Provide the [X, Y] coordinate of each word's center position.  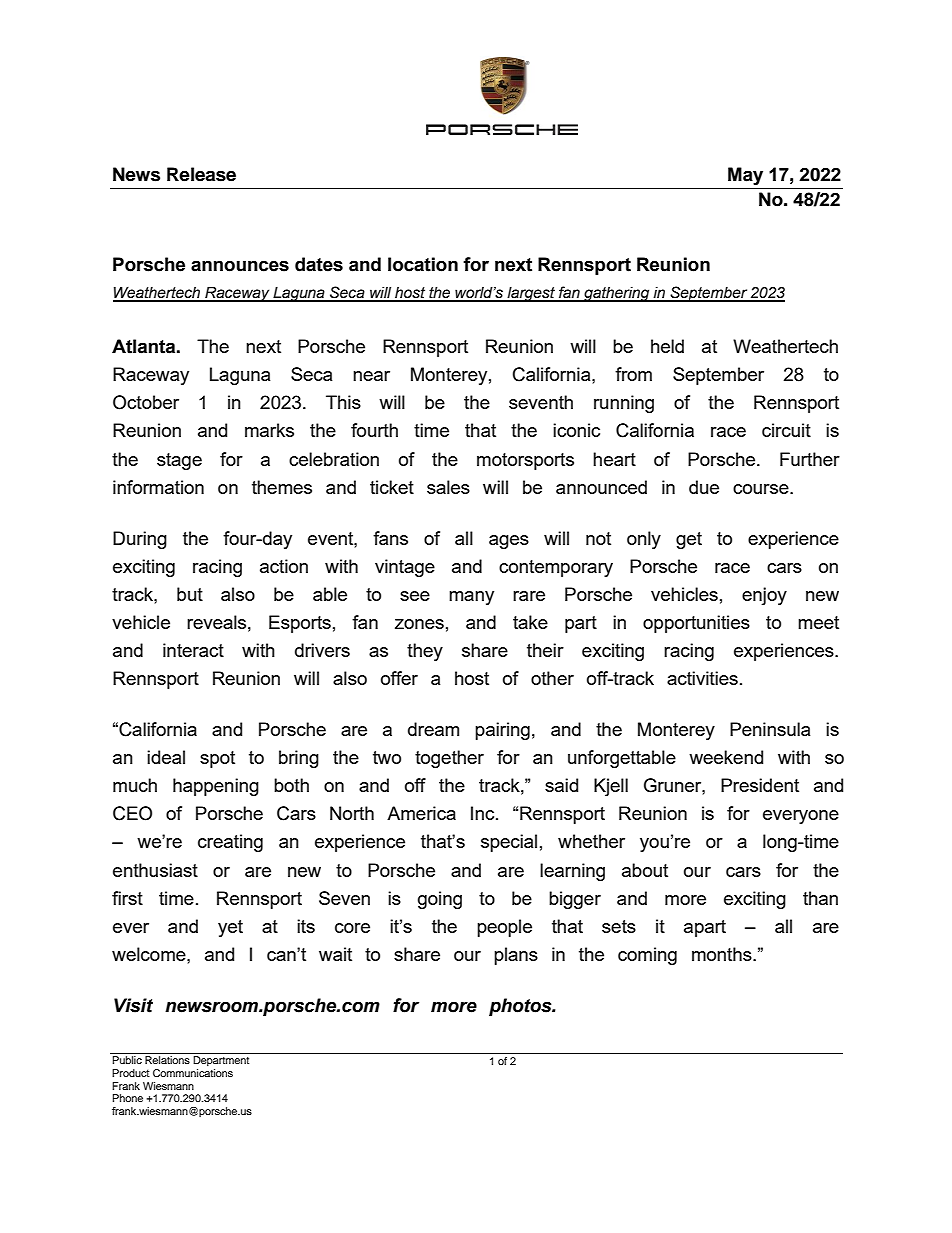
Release [201, 174]
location [423, 264]
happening [216, 787]
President [760, 785]
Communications [193, 1073]
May [745, 176]
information [158, 487]
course [762, 489]
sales [448, 487]
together [449, 759]
